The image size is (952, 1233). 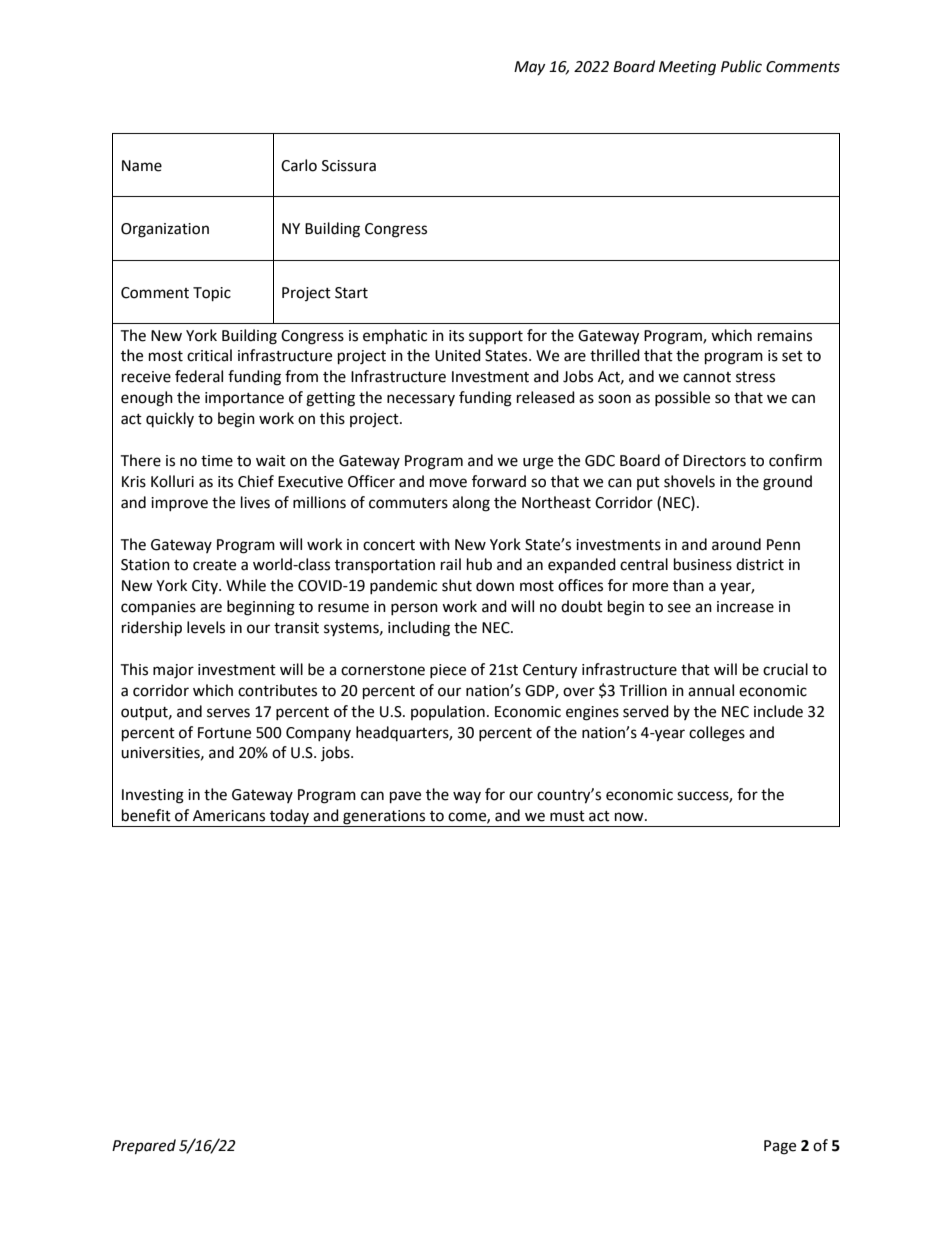 What do you see at coordinates (717, 734) in the image?
I see `colleges` at bounding box center [717, 734].
